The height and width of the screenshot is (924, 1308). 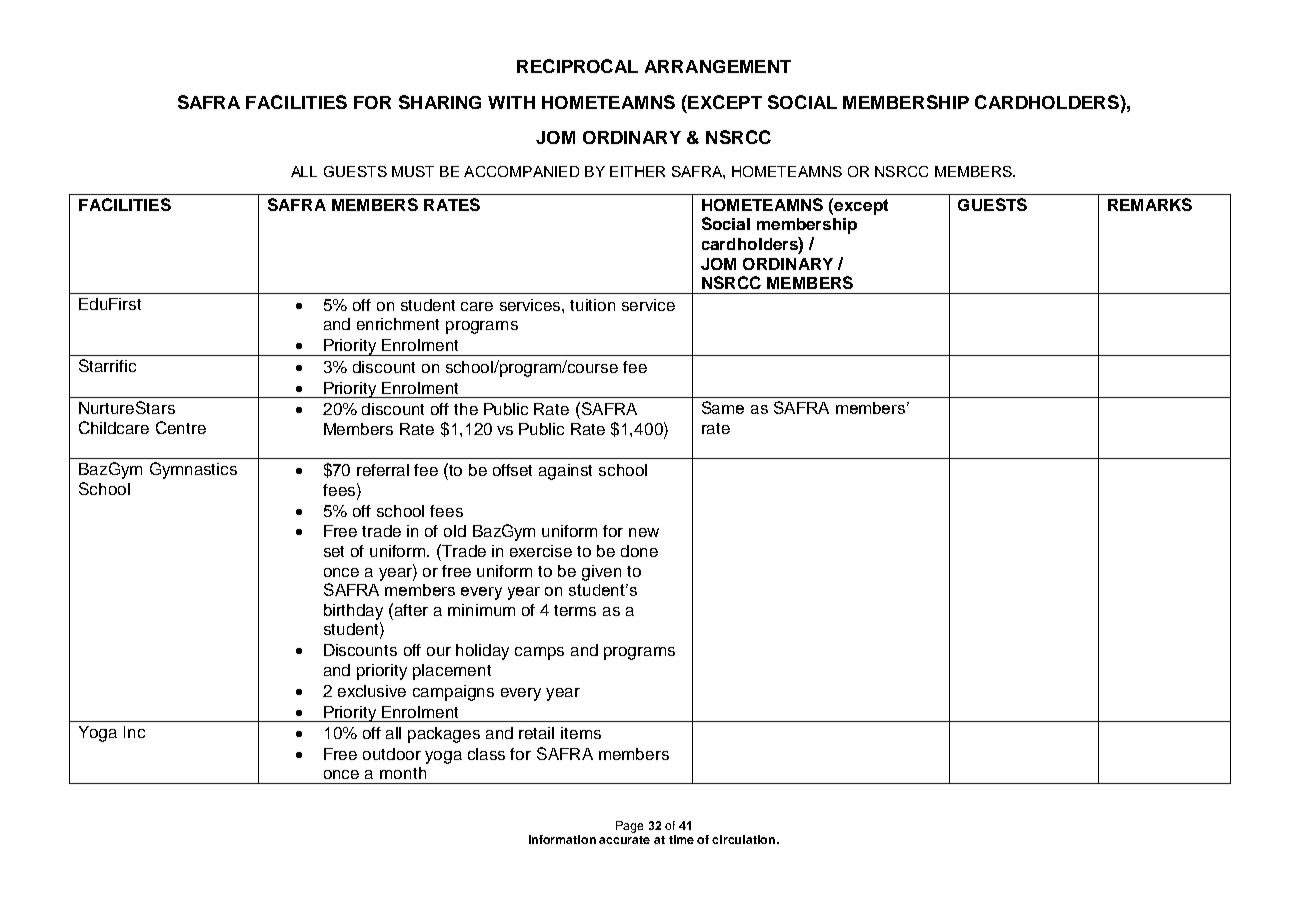 I want to click on ARRANGEMENT, so click(x=718, y=66).
